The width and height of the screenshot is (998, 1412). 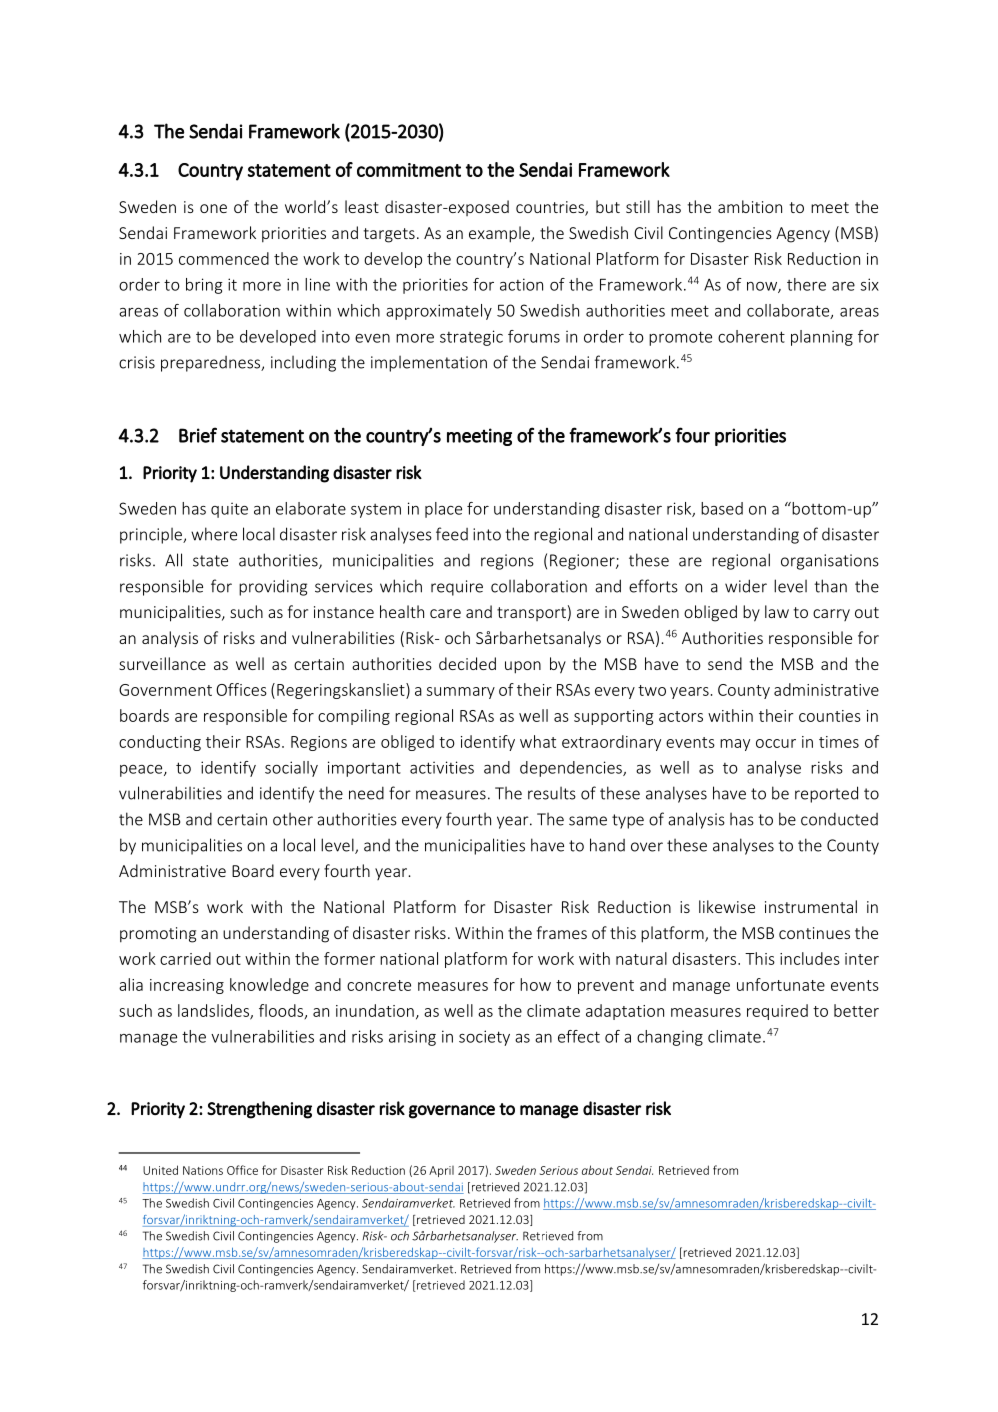 What do you see at coordinates (162, 663) in the screenshot?
I see `surveillance` at bounding box center [162, 663].
